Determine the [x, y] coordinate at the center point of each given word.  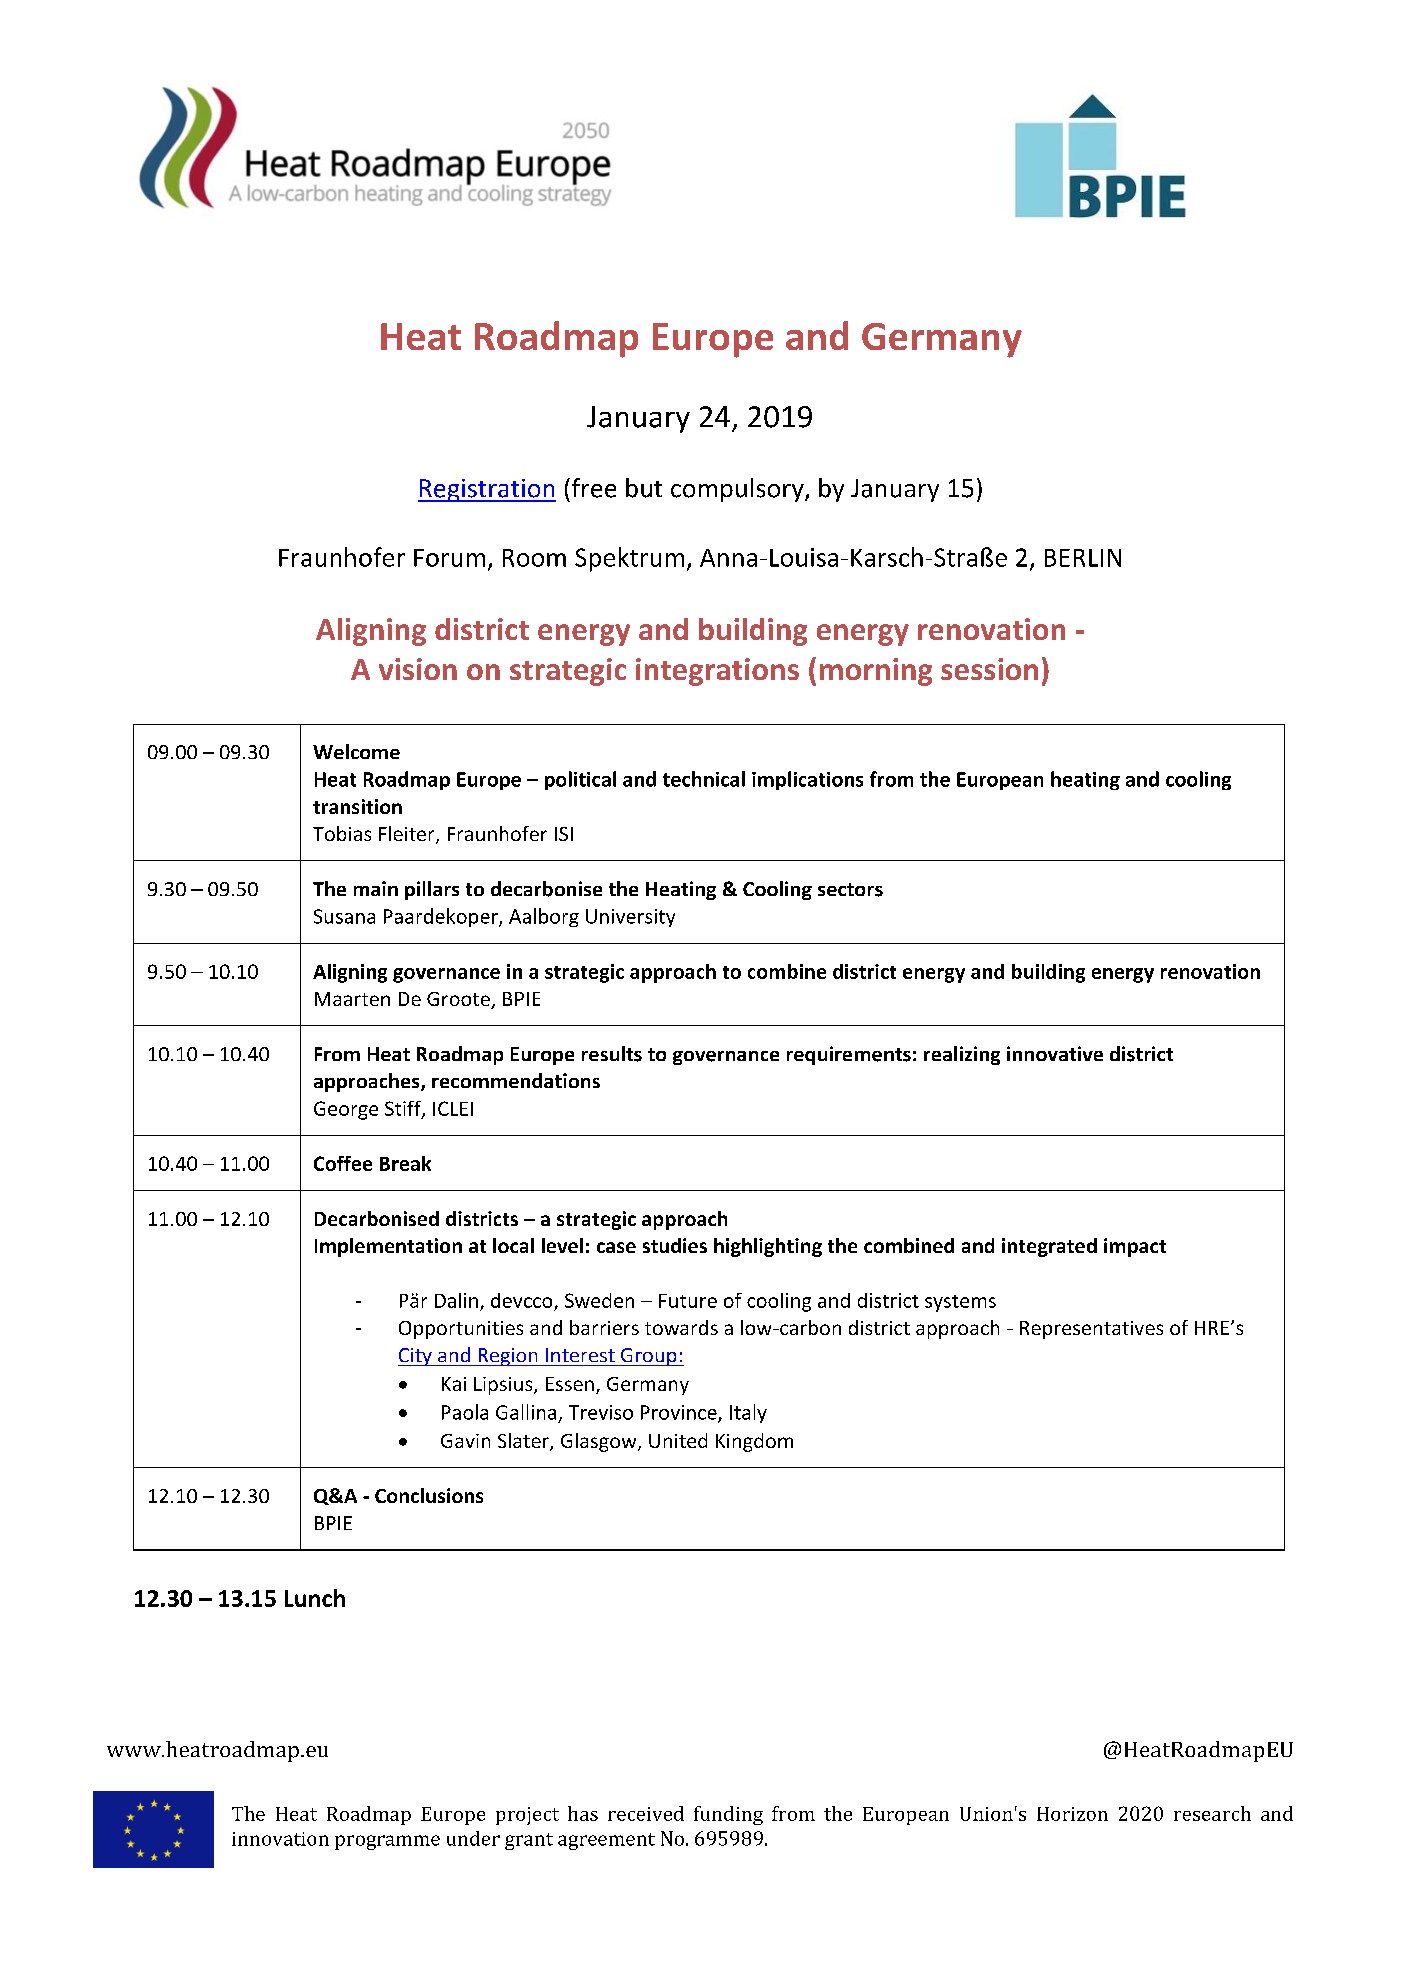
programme [387, 1842]
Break [405, 1163]
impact [1135, 1247]
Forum [449, 558]
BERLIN [1083, 558]
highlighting [768, 1247]
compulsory [738, 490]
